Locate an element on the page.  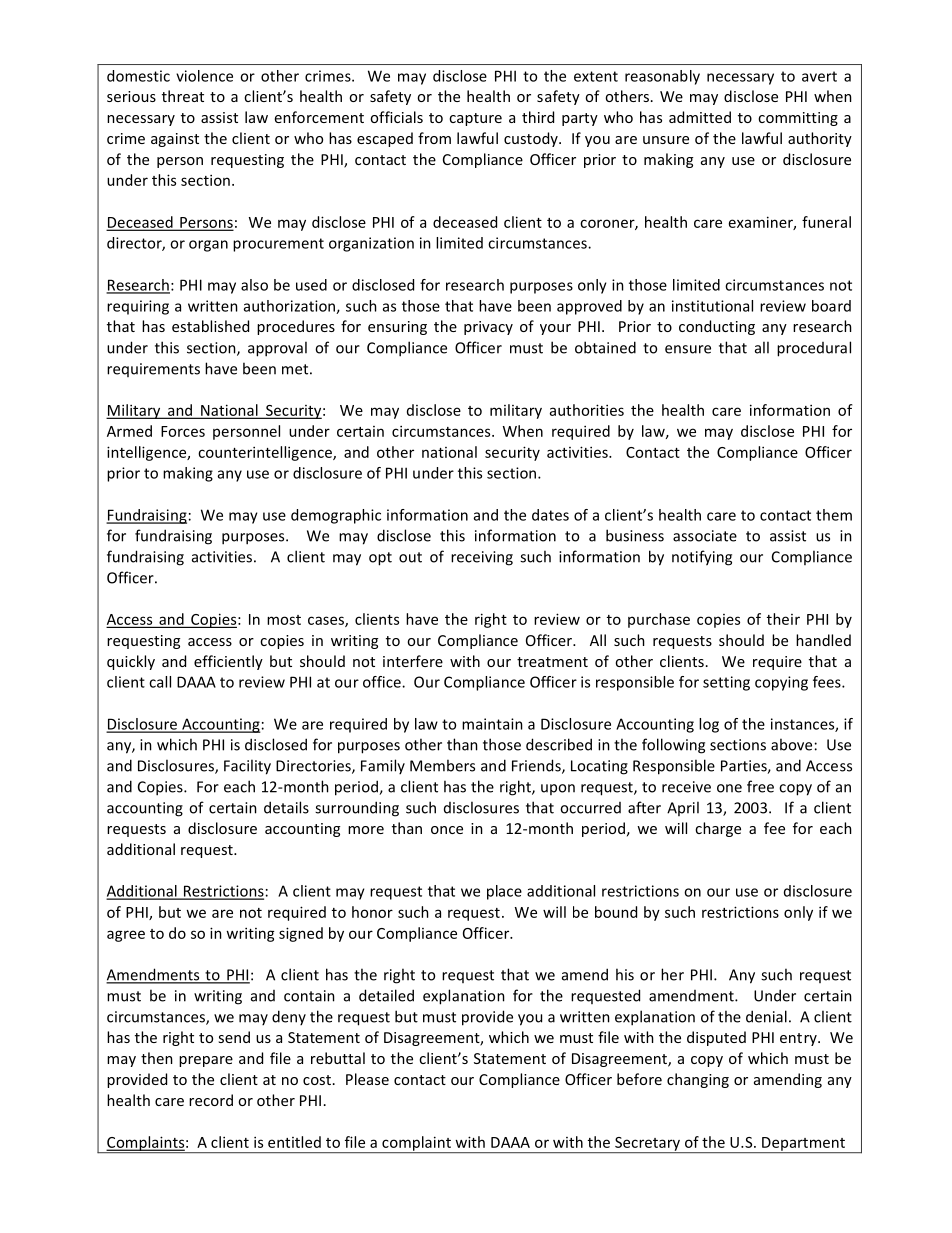
Members is located at coordinates (442, 765).
